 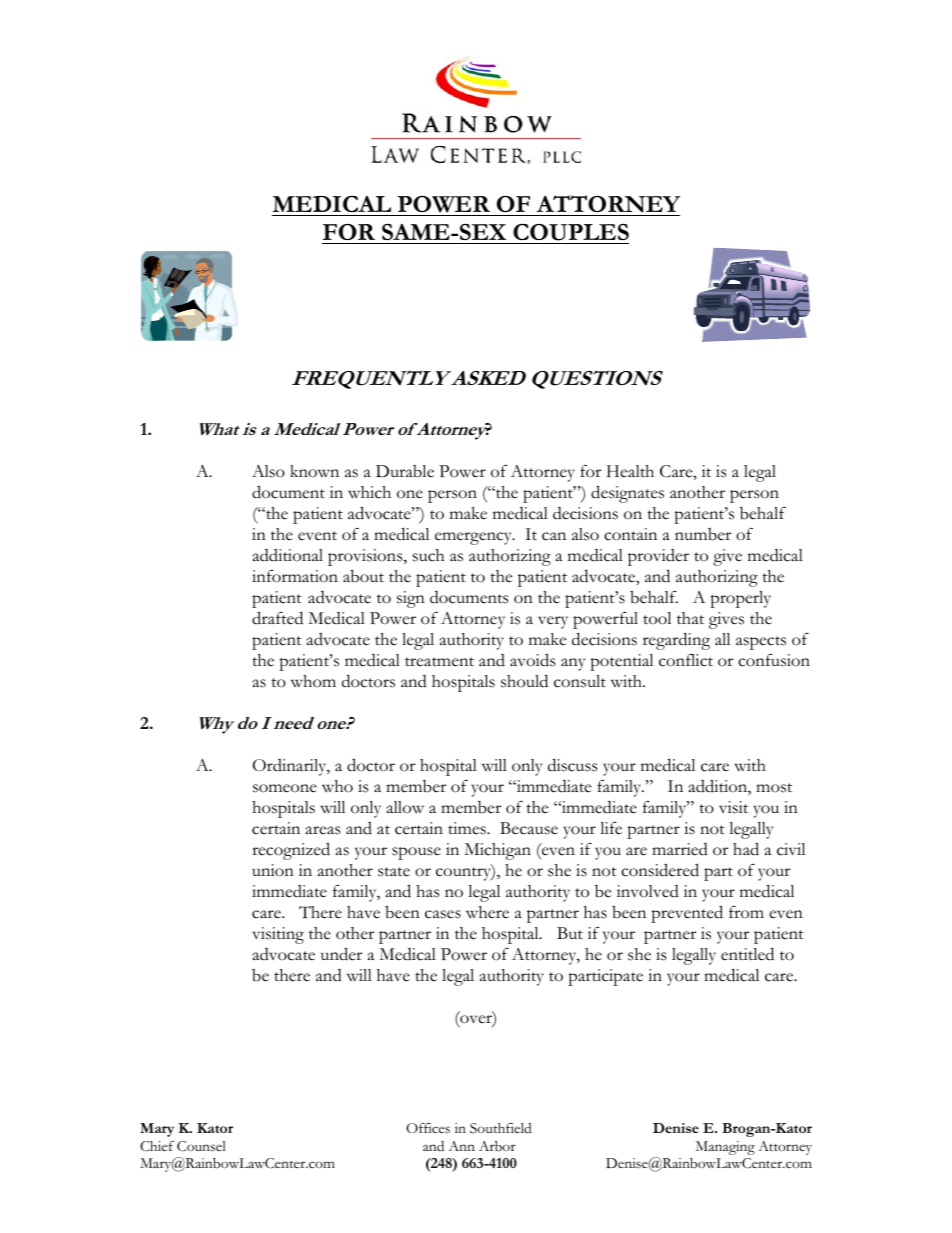 I want to click on whom, so click(x=313, y=681).
